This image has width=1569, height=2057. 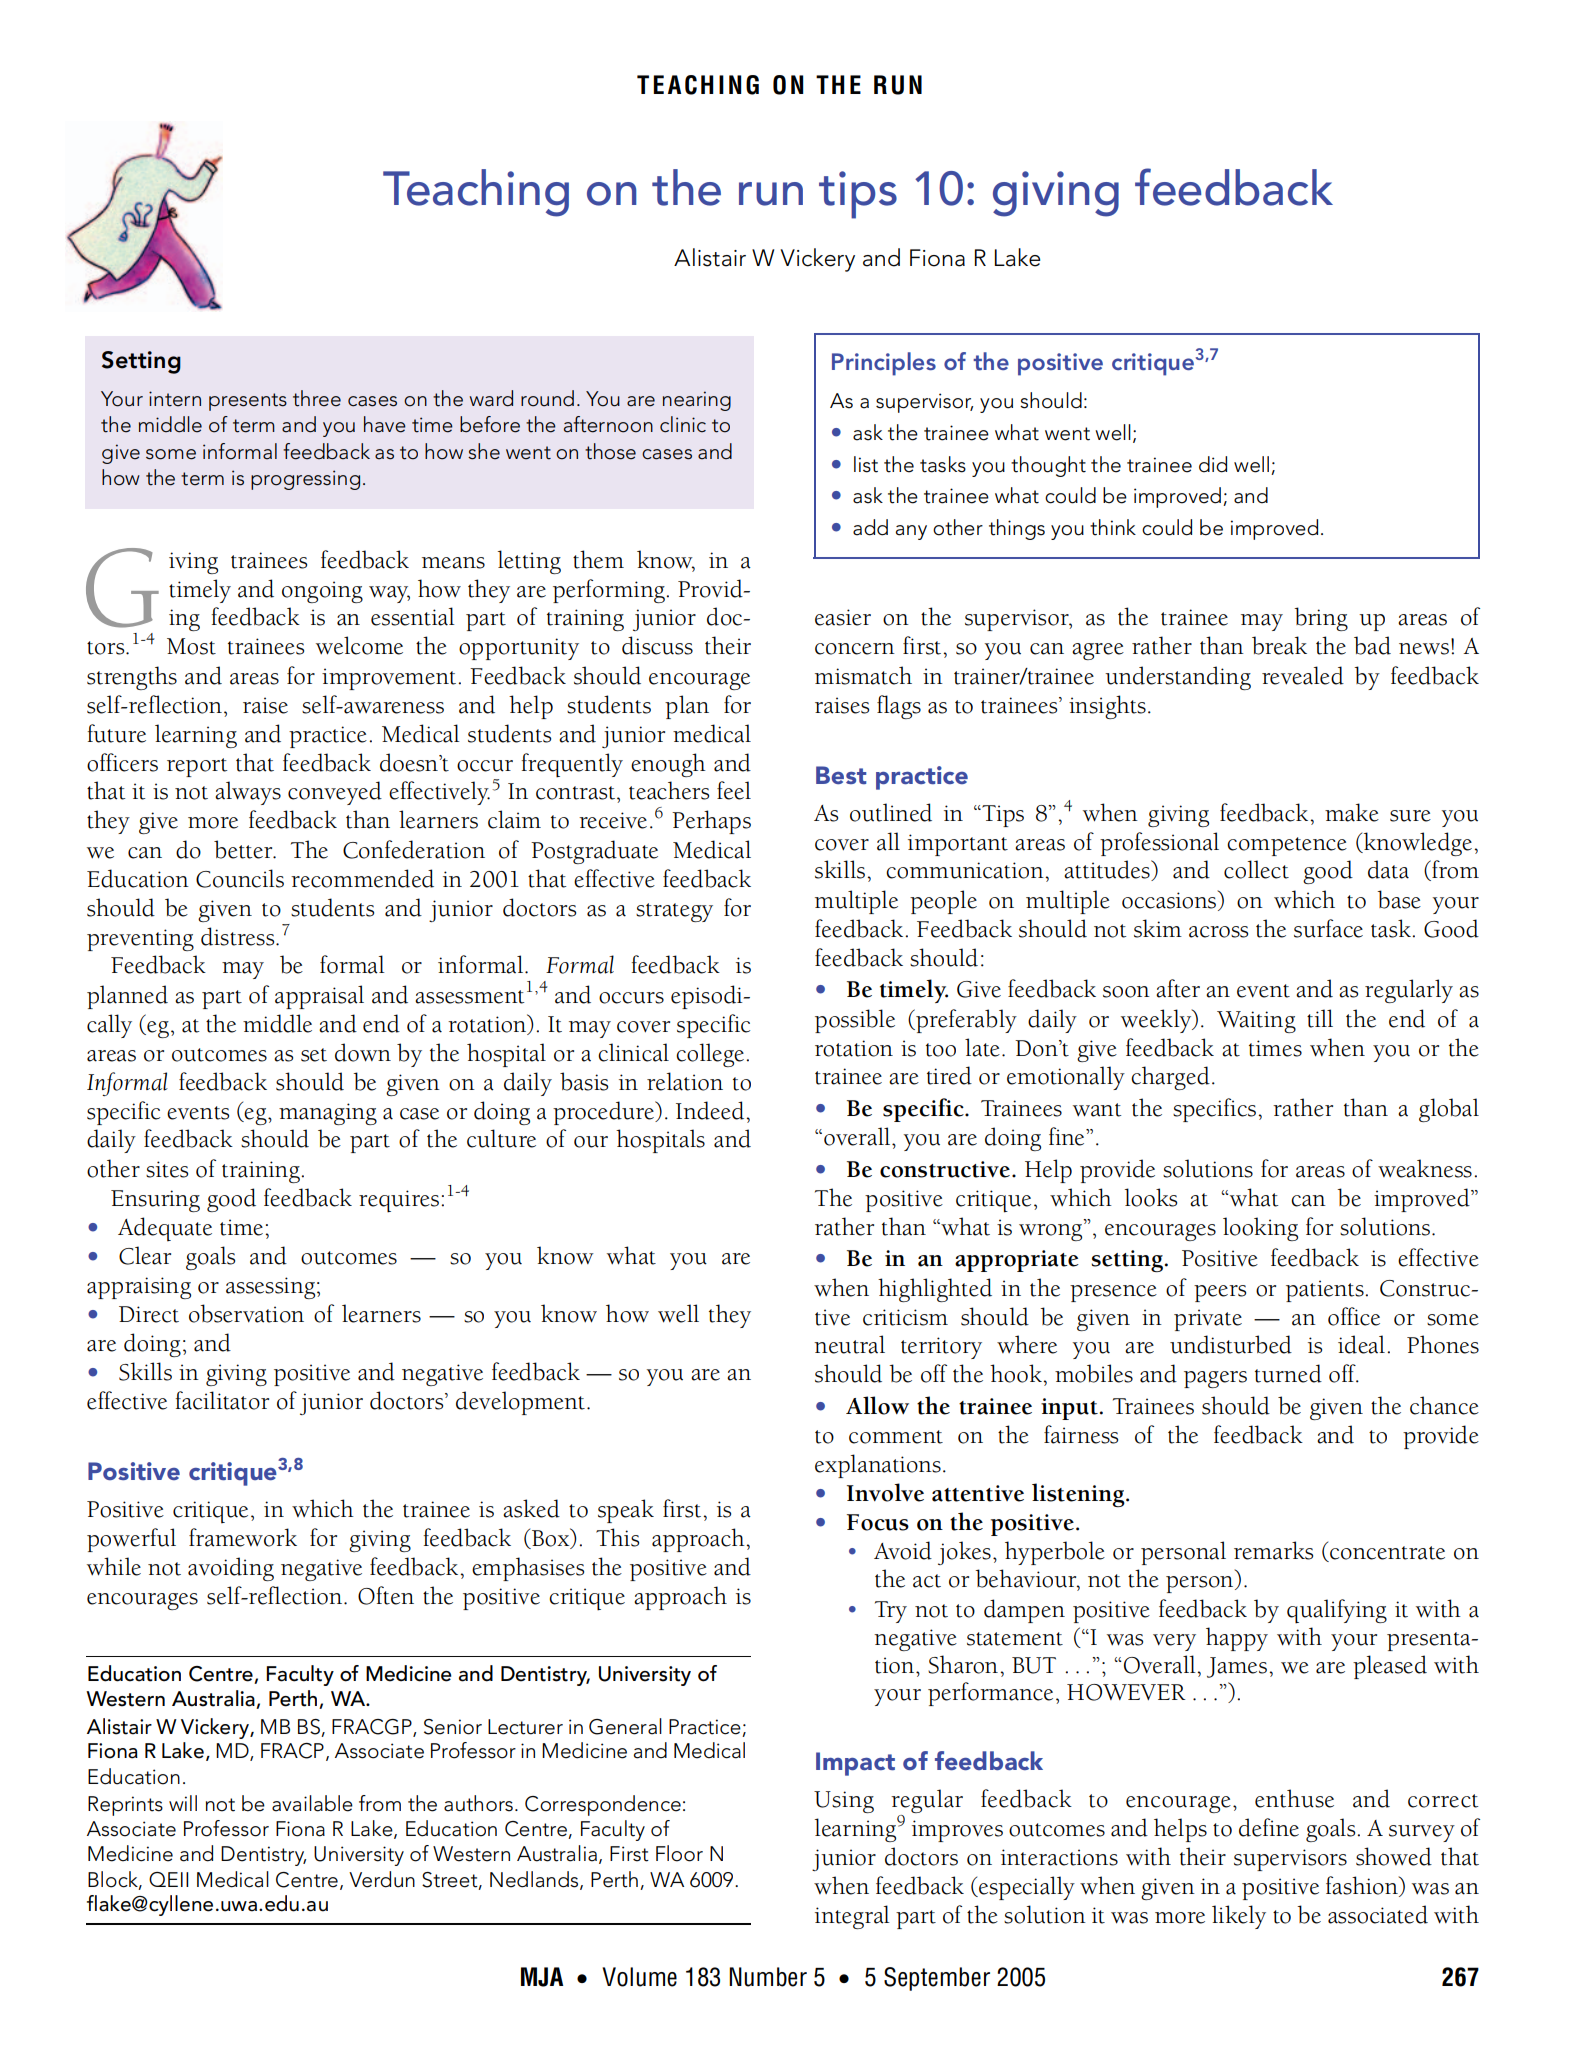 What do you see at coordinates (697, 401) in the image?
I see `nearing` at bounding box center [697, 401].
